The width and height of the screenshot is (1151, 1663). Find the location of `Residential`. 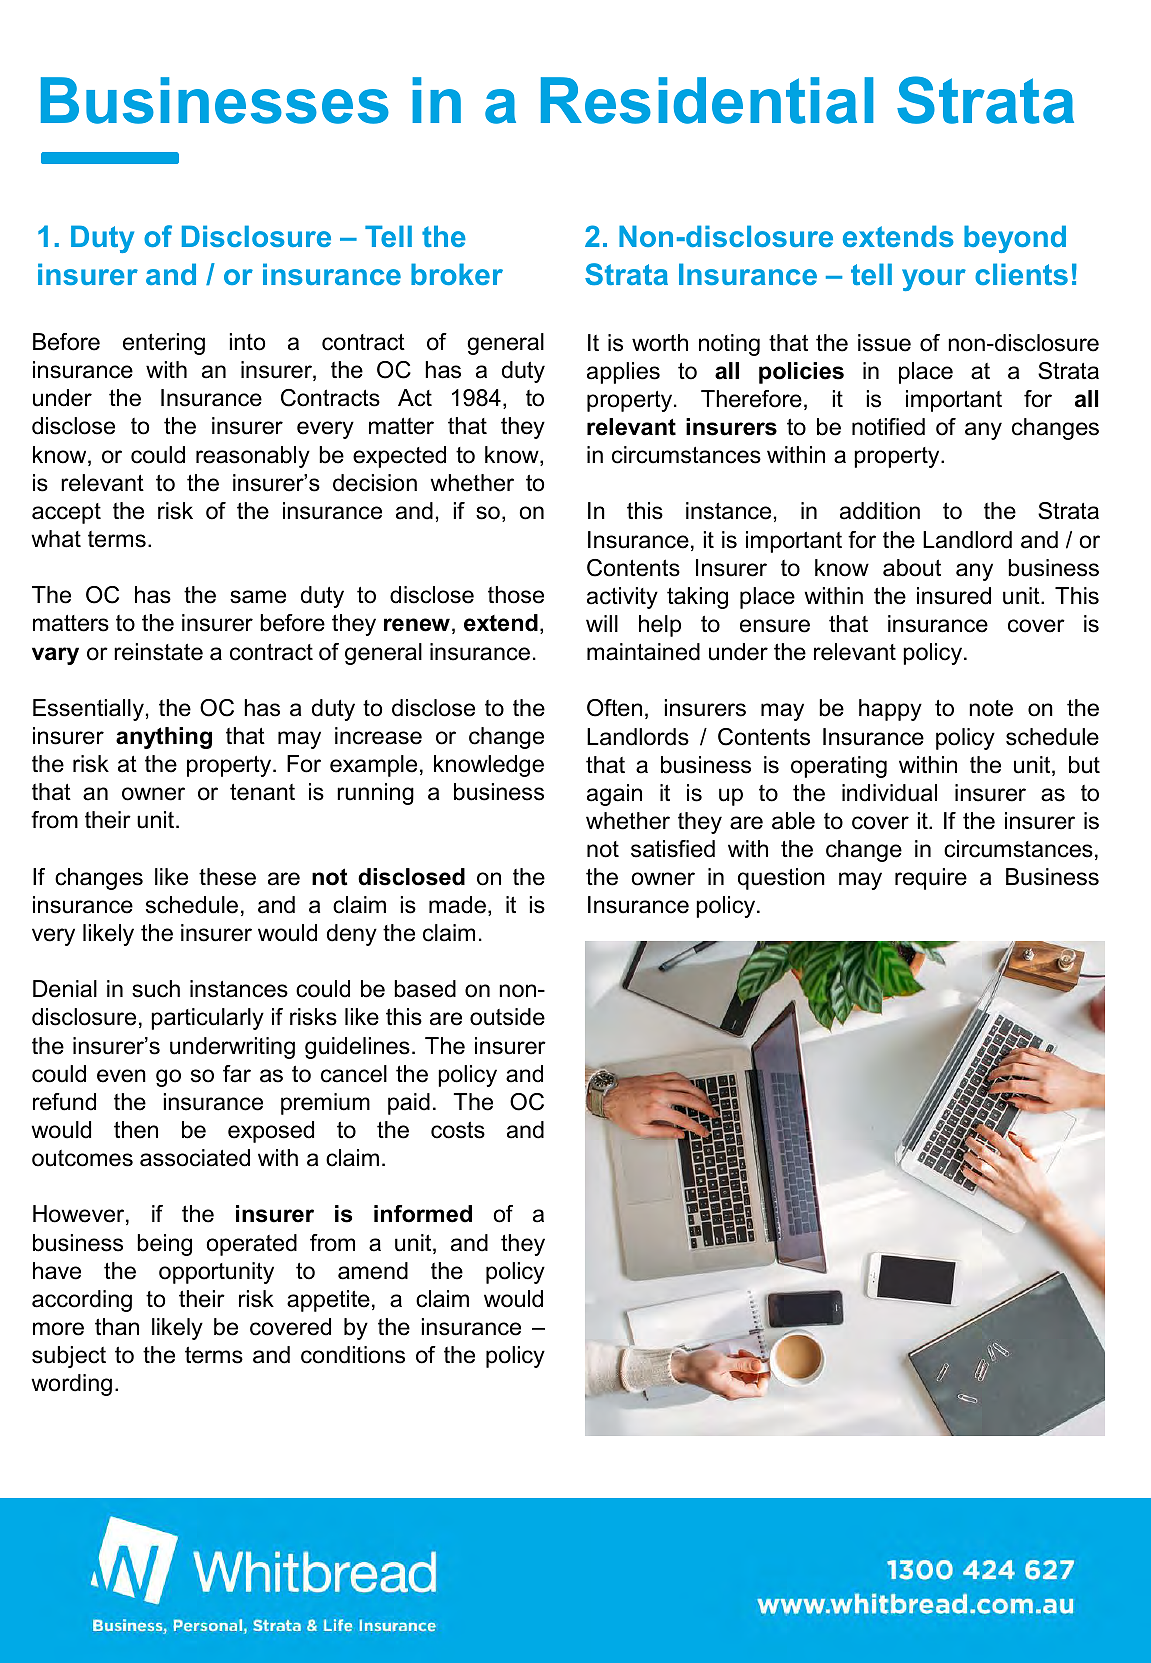

Residential is located at coordinates (707, 100).
